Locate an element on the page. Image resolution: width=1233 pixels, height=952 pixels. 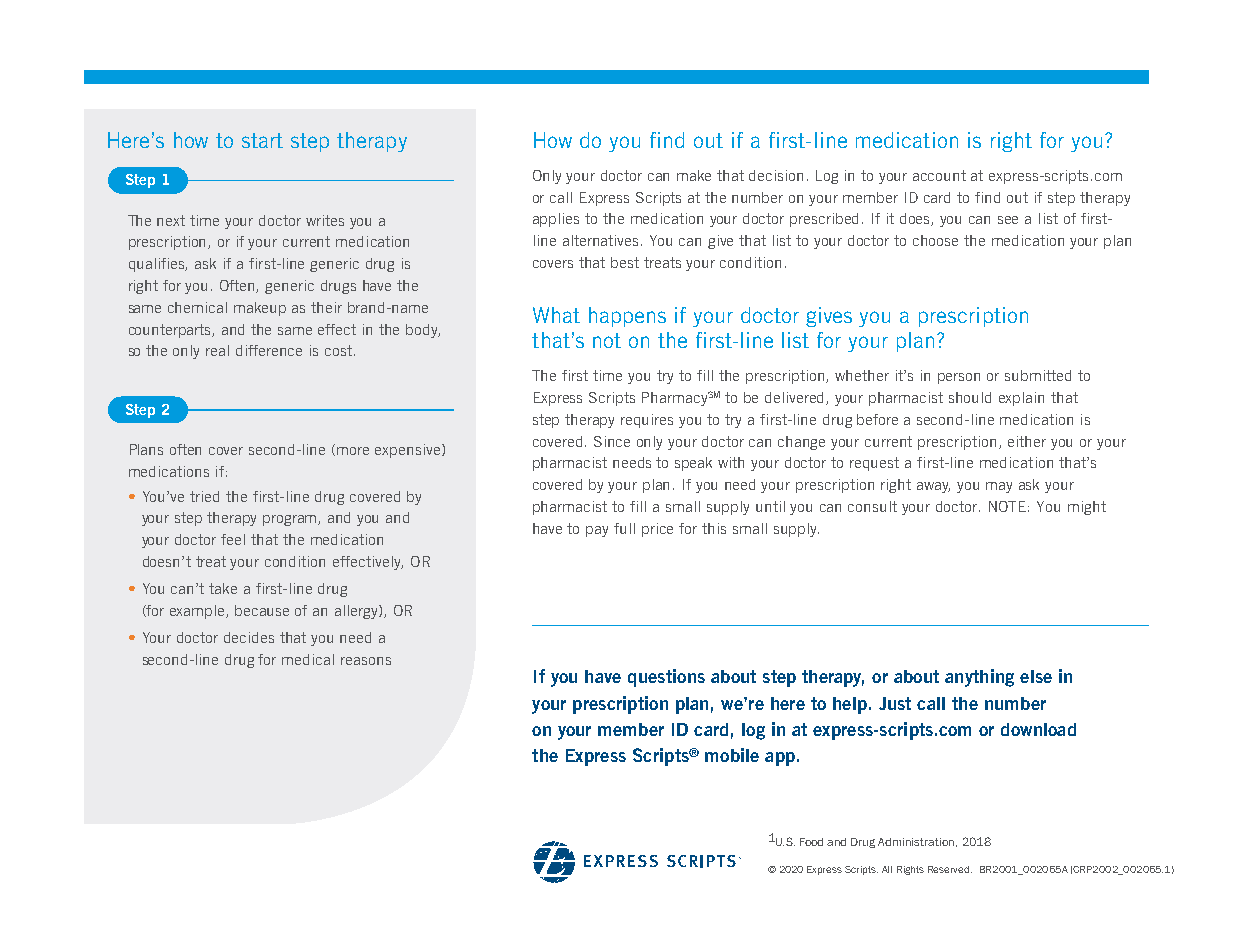
because is located at coordinates (262, 610).
